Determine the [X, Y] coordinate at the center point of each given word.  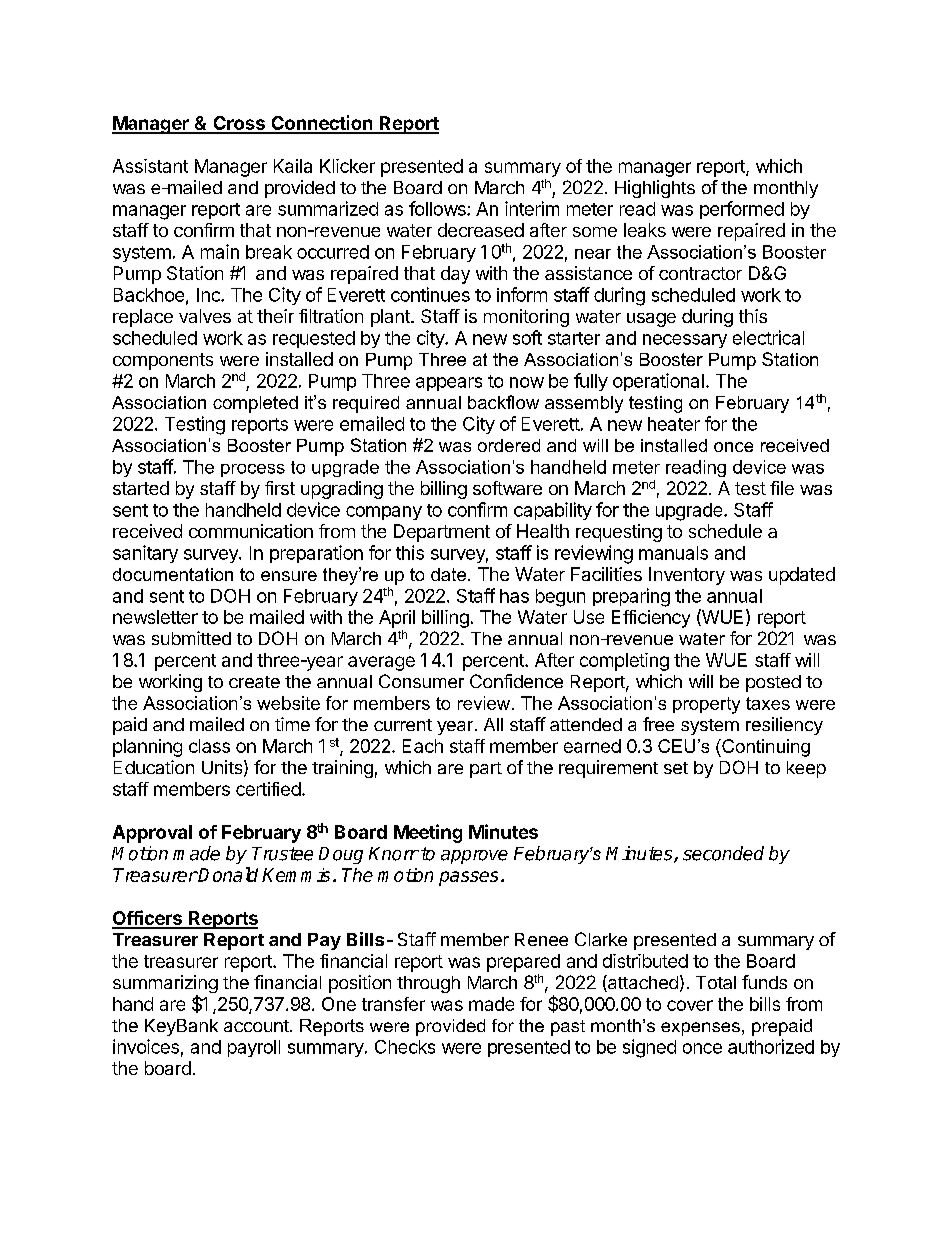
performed [742, 210]
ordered [509, 445]
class [209, 746]
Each [423, 746]
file [782, 488]
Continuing [765, 748]
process [253, 470]
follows [438, 208]
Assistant [150, 166]
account [257, 1026]
